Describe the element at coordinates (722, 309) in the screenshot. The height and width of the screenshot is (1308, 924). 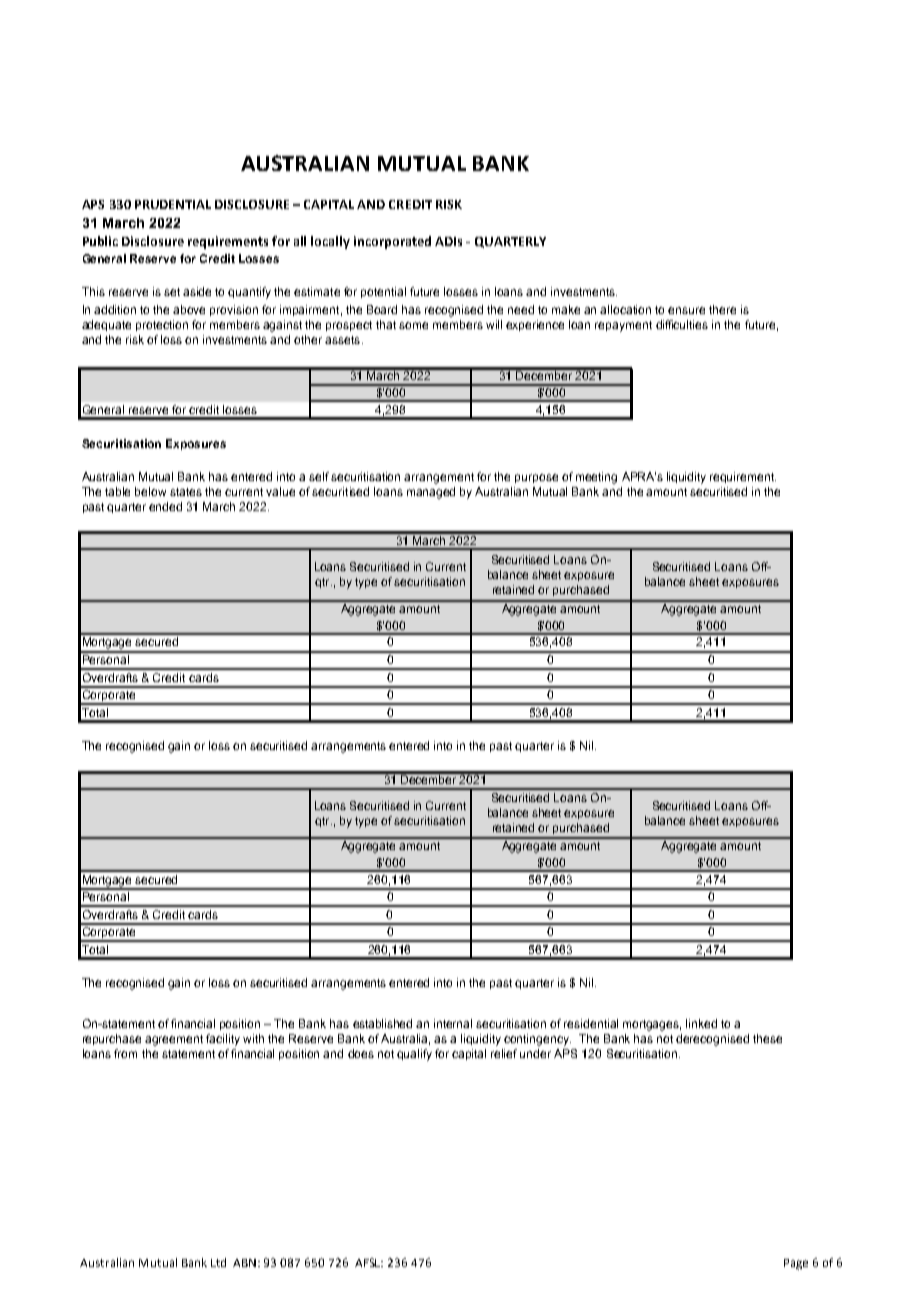
I see `there` at that location.
